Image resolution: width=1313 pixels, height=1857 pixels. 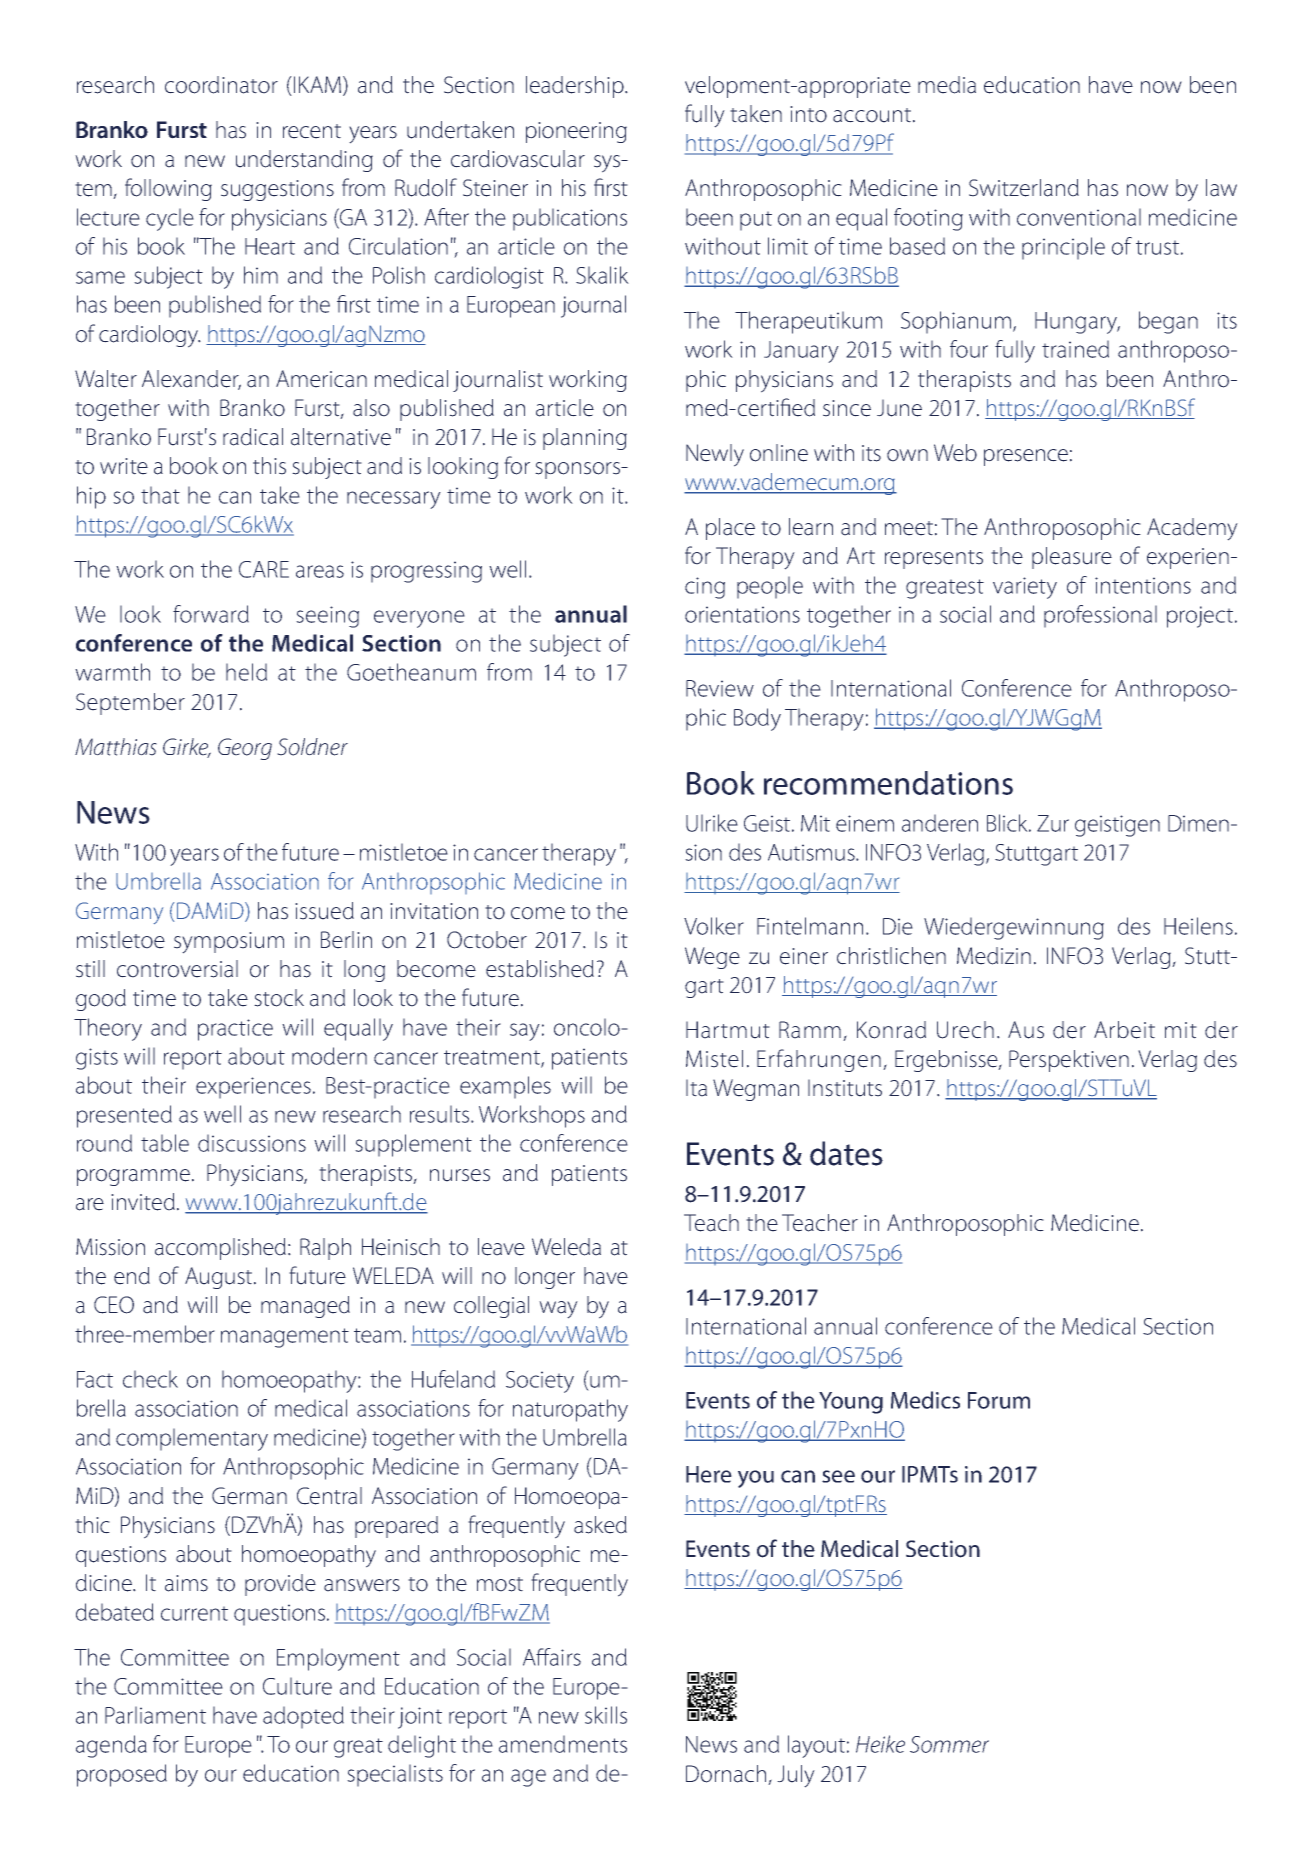 I want to click on symposium, so click(x=229, y=943).
